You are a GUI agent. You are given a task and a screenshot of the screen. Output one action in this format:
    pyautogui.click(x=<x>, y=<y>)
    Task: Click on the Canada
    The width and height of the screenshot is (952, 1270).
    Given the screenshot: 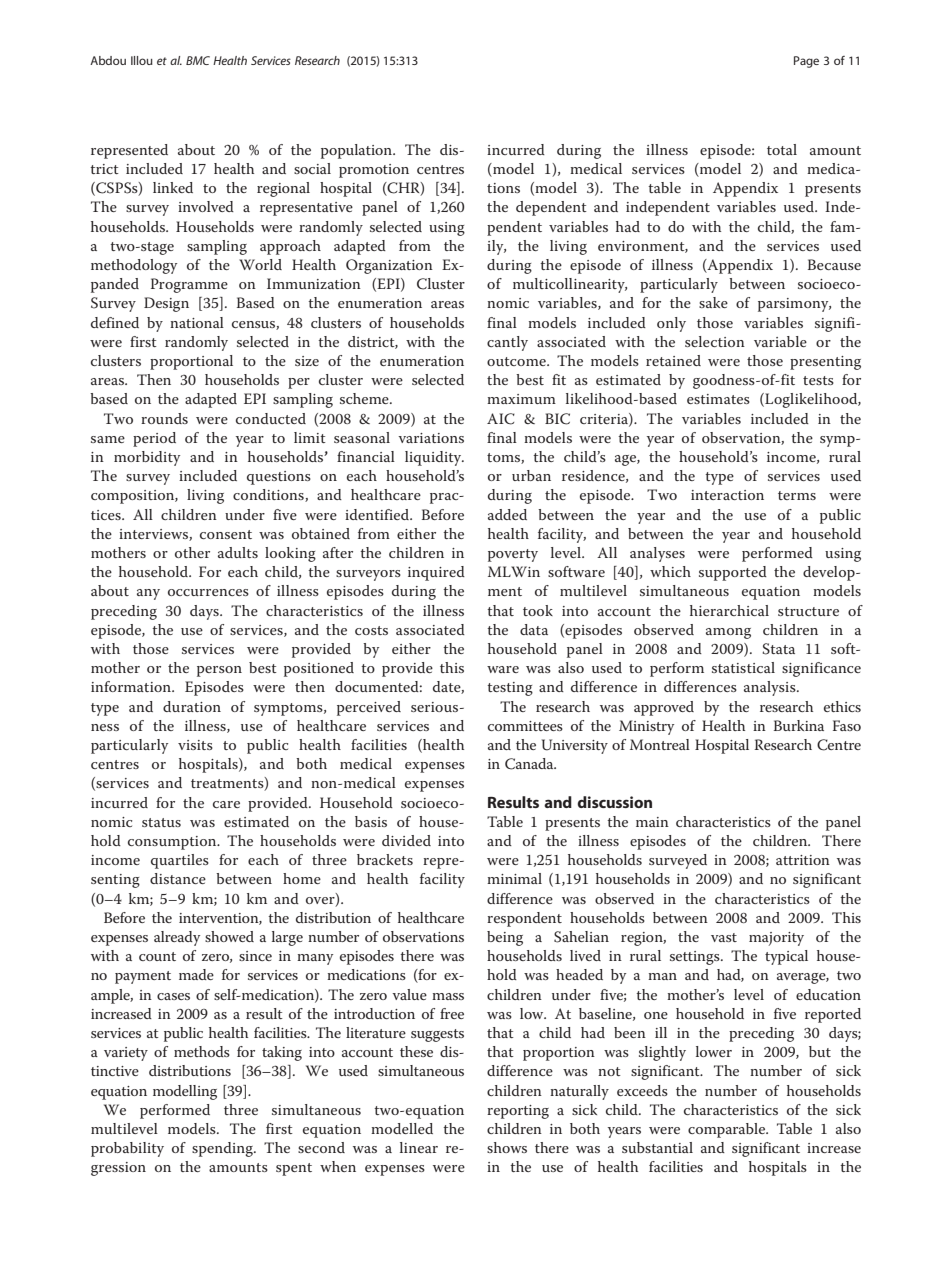 What is the action you would take?
    pyautogui.click(x=530, y=764)
